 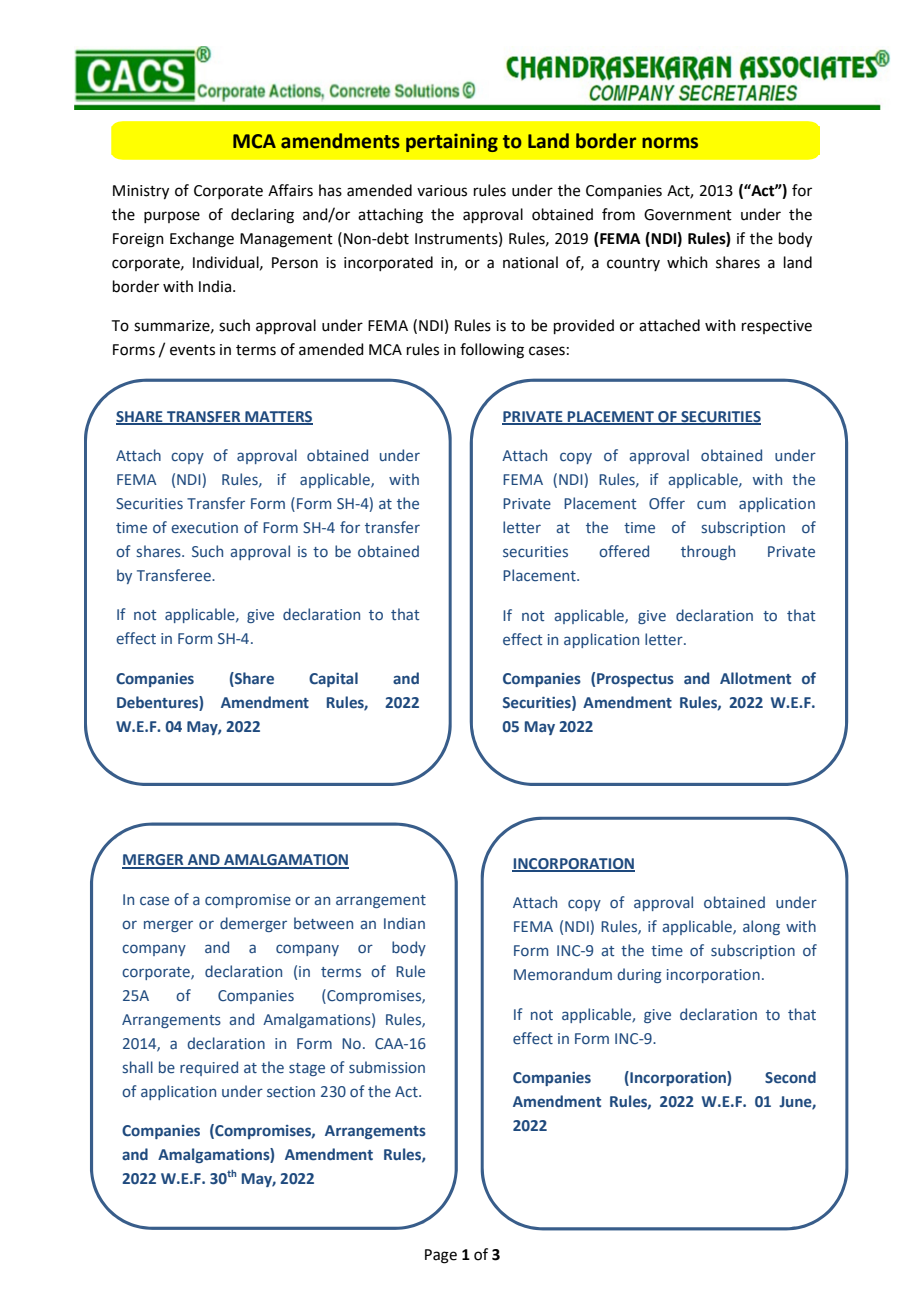 I want to click on cum, so click(x=711, y=504).
